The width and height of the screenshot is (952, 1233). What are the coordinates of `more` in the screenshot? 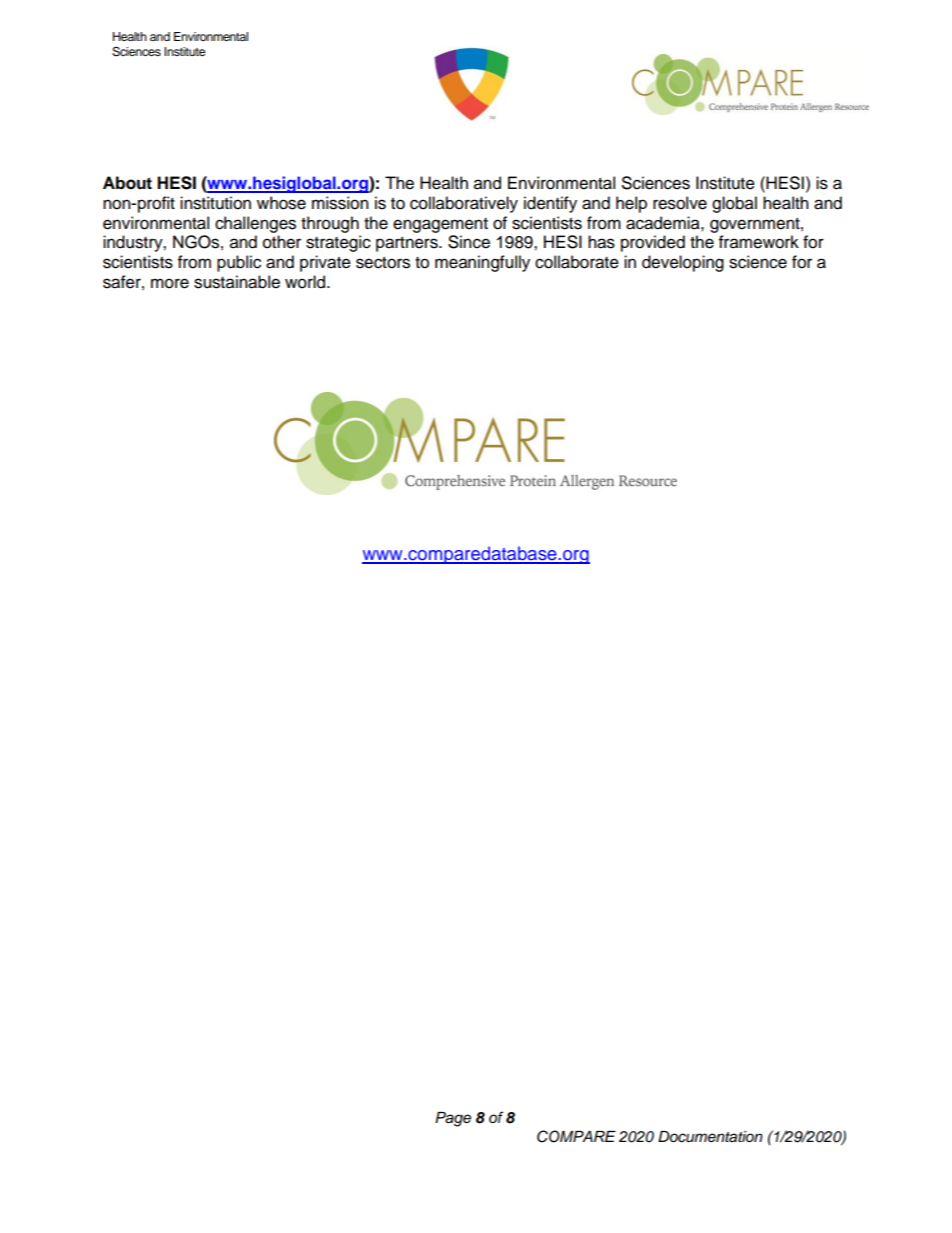 It's located at (170, 283).
